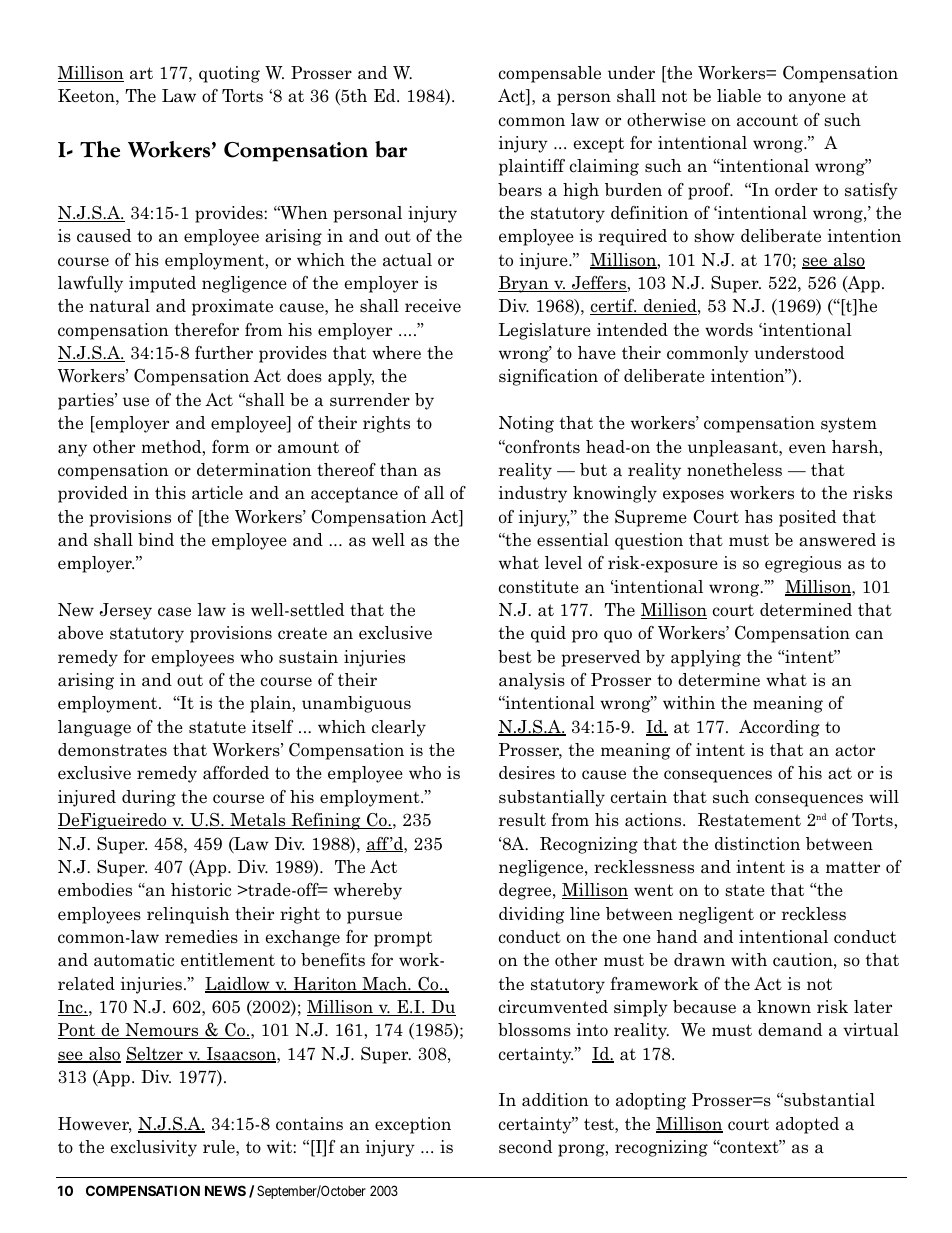  What do you see at coordinates (229, 74) in the screenshot?
I see `quoting` at bounding box center [229, 74].
